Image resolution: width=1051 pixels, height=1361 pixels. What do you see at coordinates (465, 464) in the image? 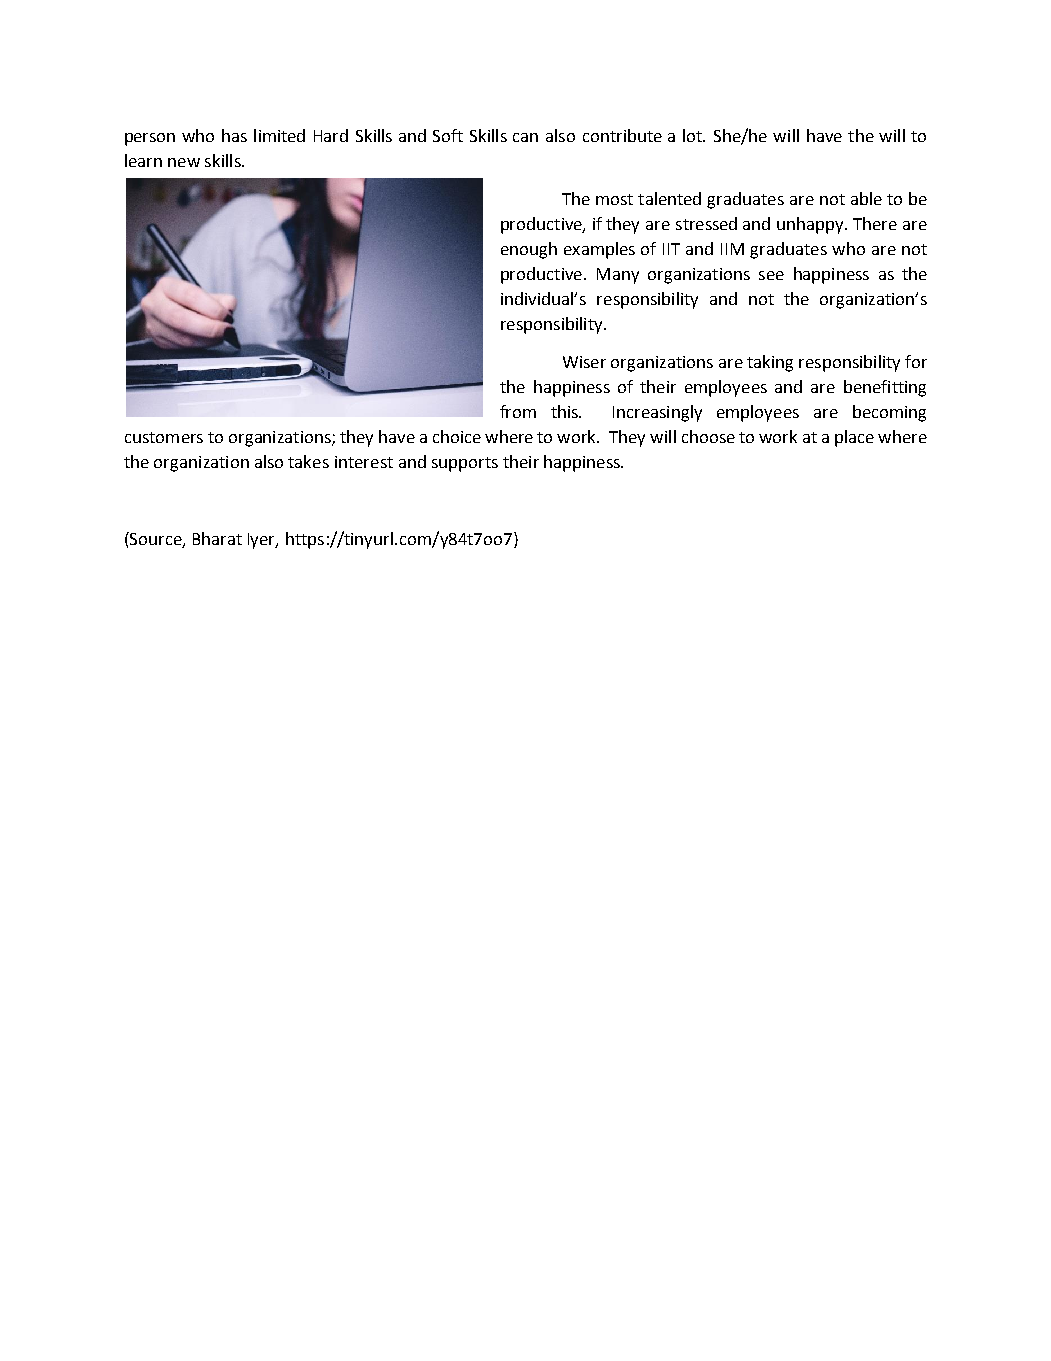
I see `supports` at bounding box center [465, 464].
